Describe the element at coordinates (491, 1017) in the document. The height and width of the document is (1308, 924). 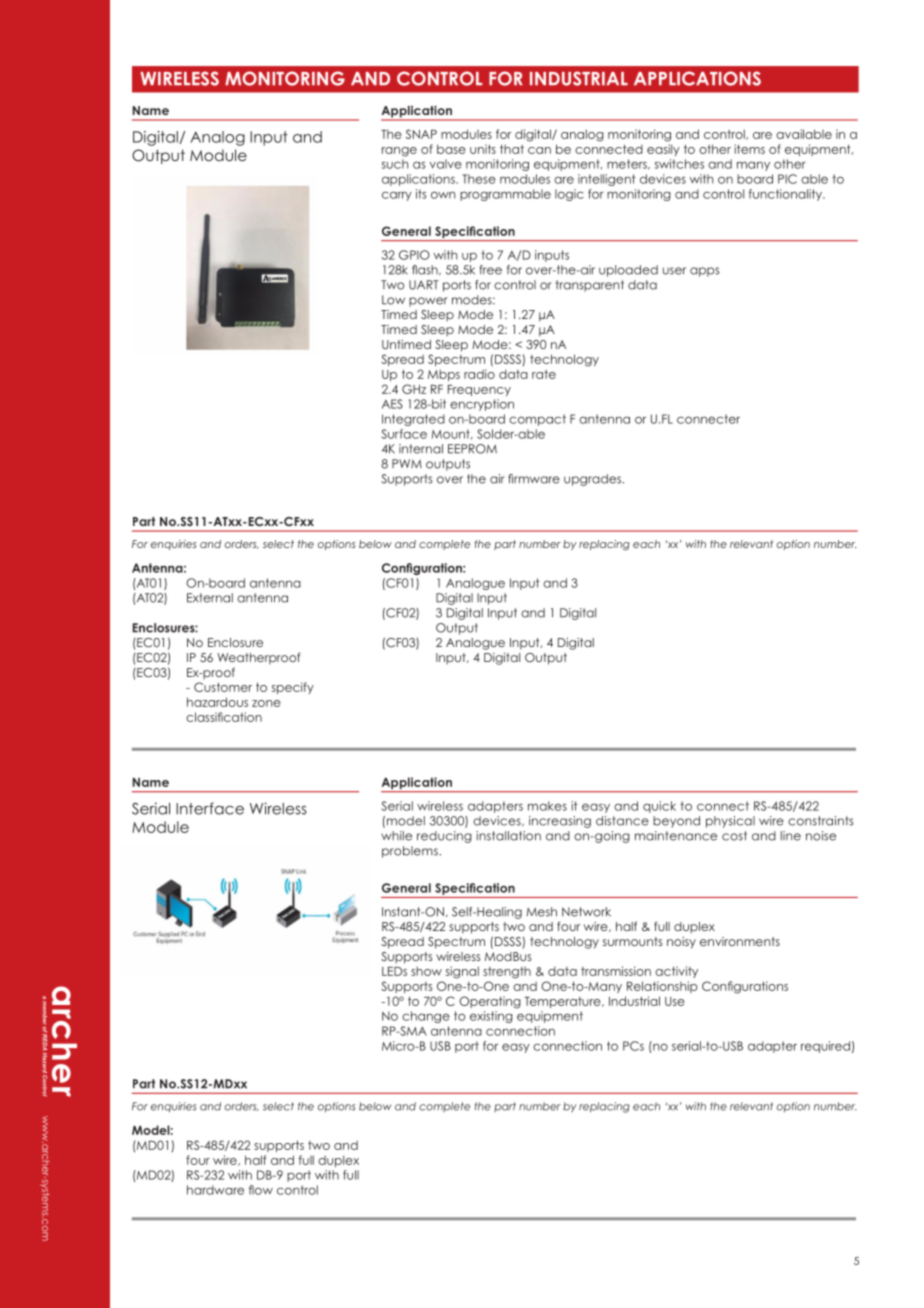
I see `existing` at that location.
